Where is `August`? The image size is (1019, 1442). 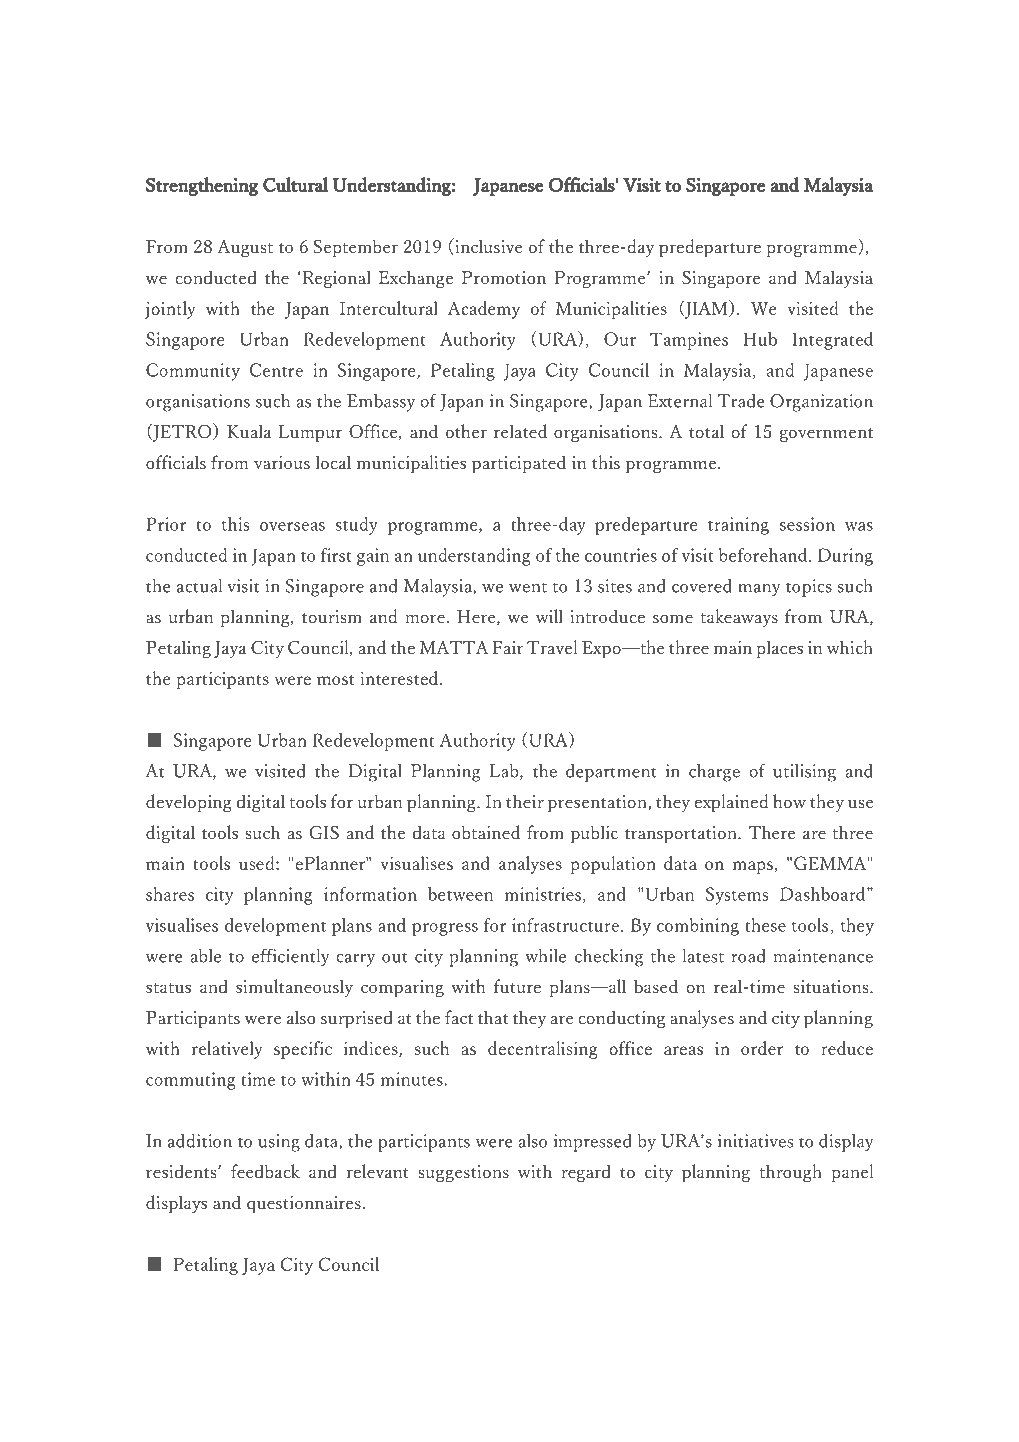
August is located at coordinates (245, 248).
